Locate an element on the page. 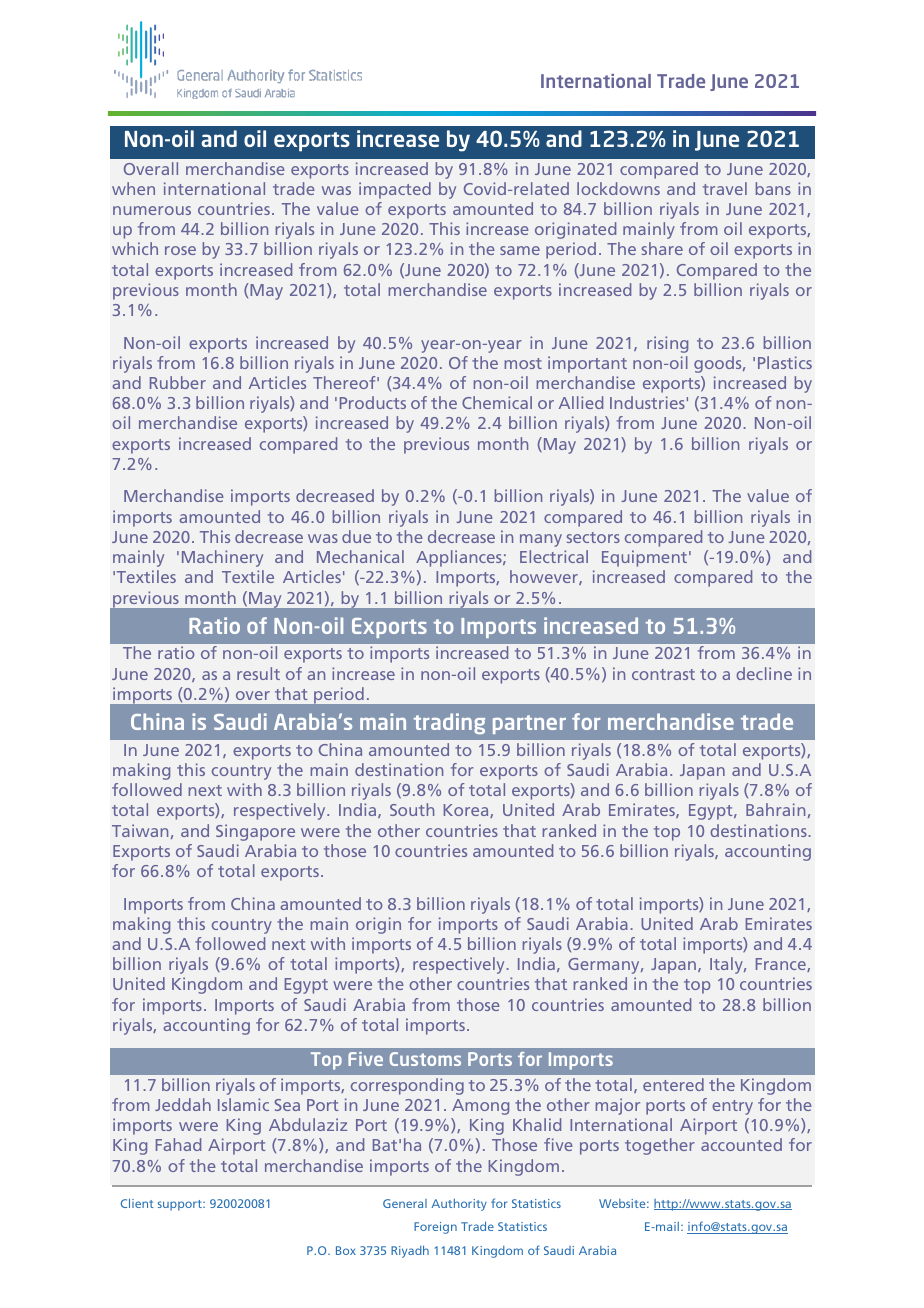 The image size is (924, 1308). Jeddah is located at coordinates (183, 1104).
